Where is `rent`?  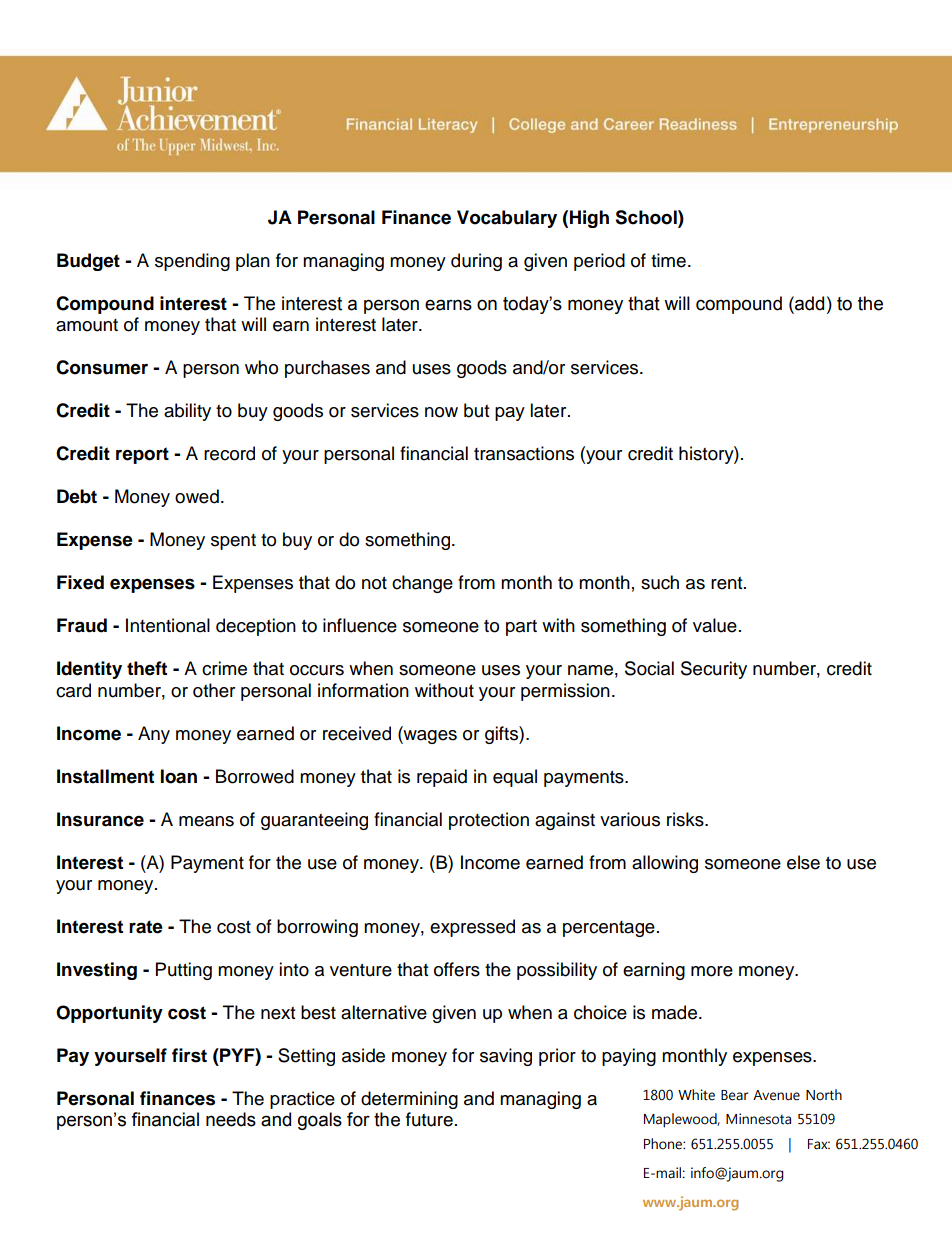 rent is located at coordinates (728, 583).
